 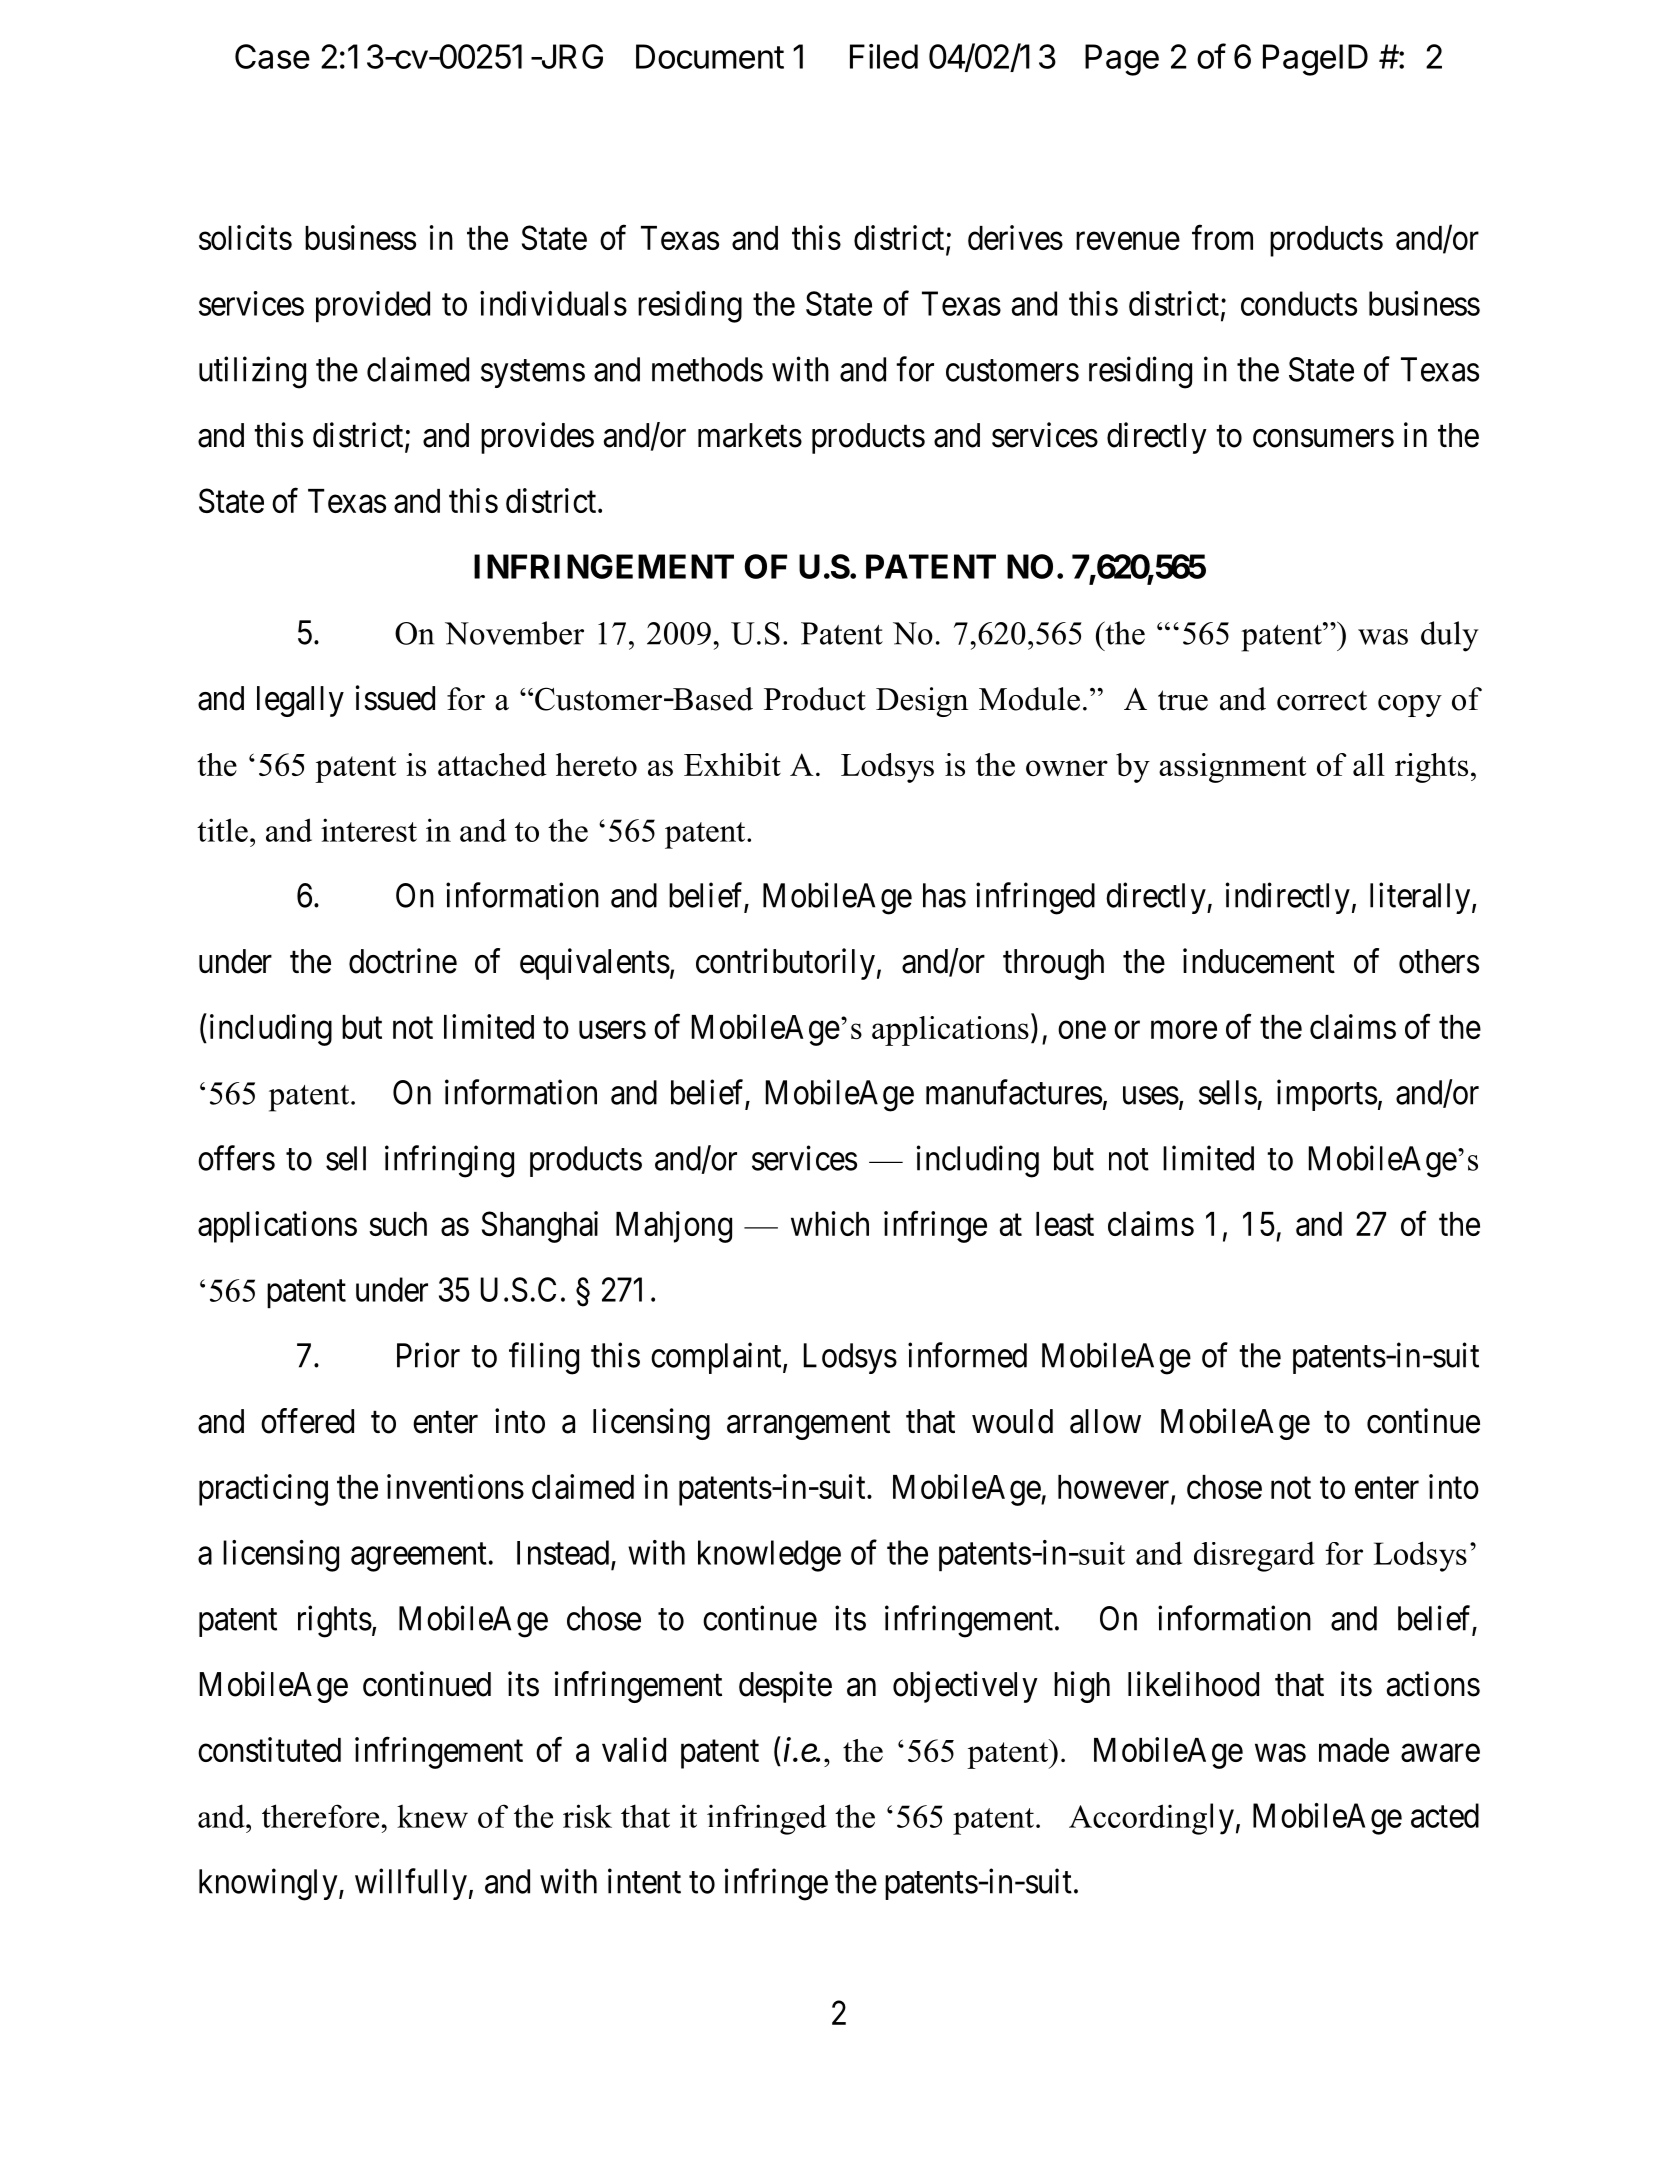 I want to click on allow, so click(x=1105, y=1421).
